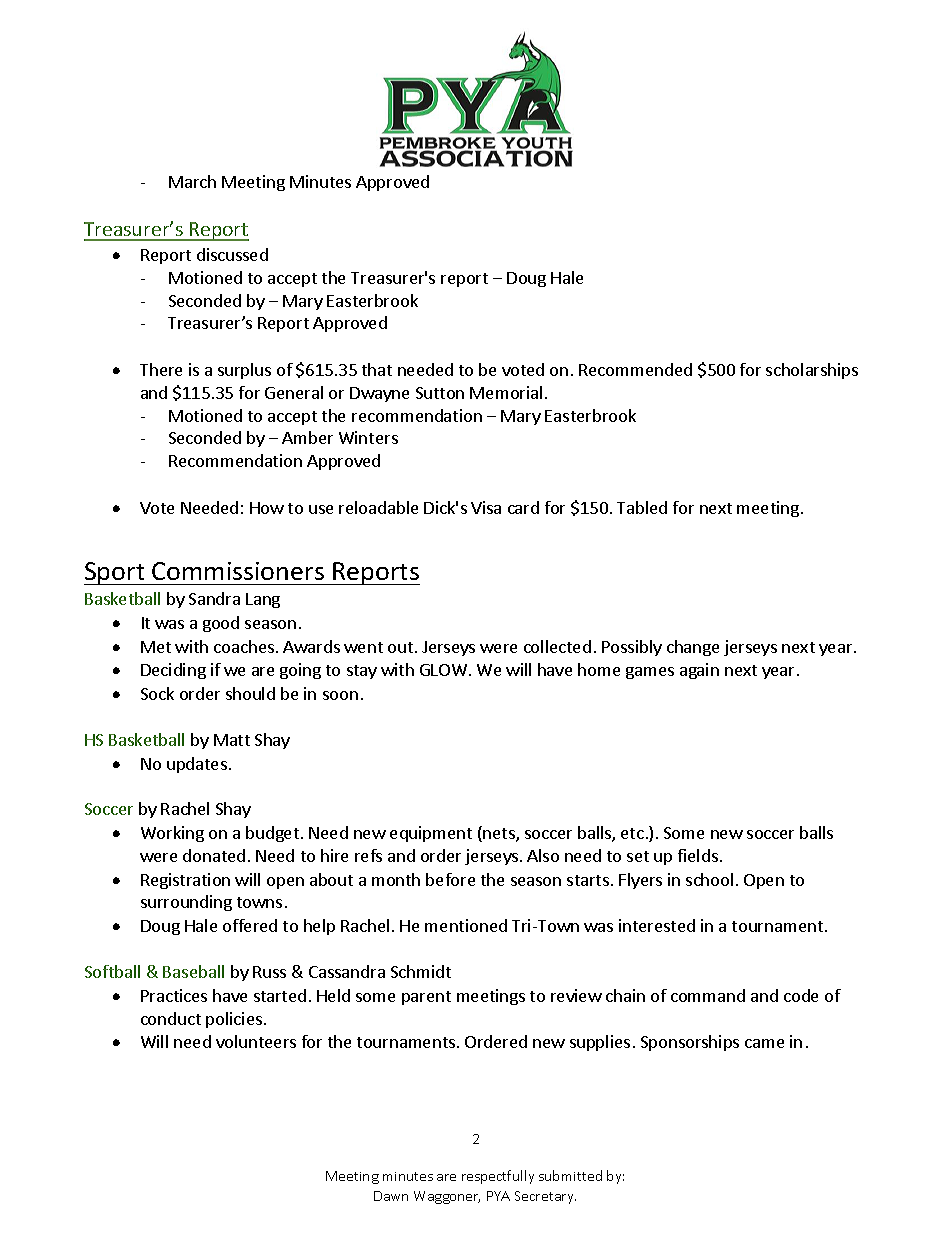  Describe the element at coordinates (709, 879) in the screenshot. I see `school` at that location.
